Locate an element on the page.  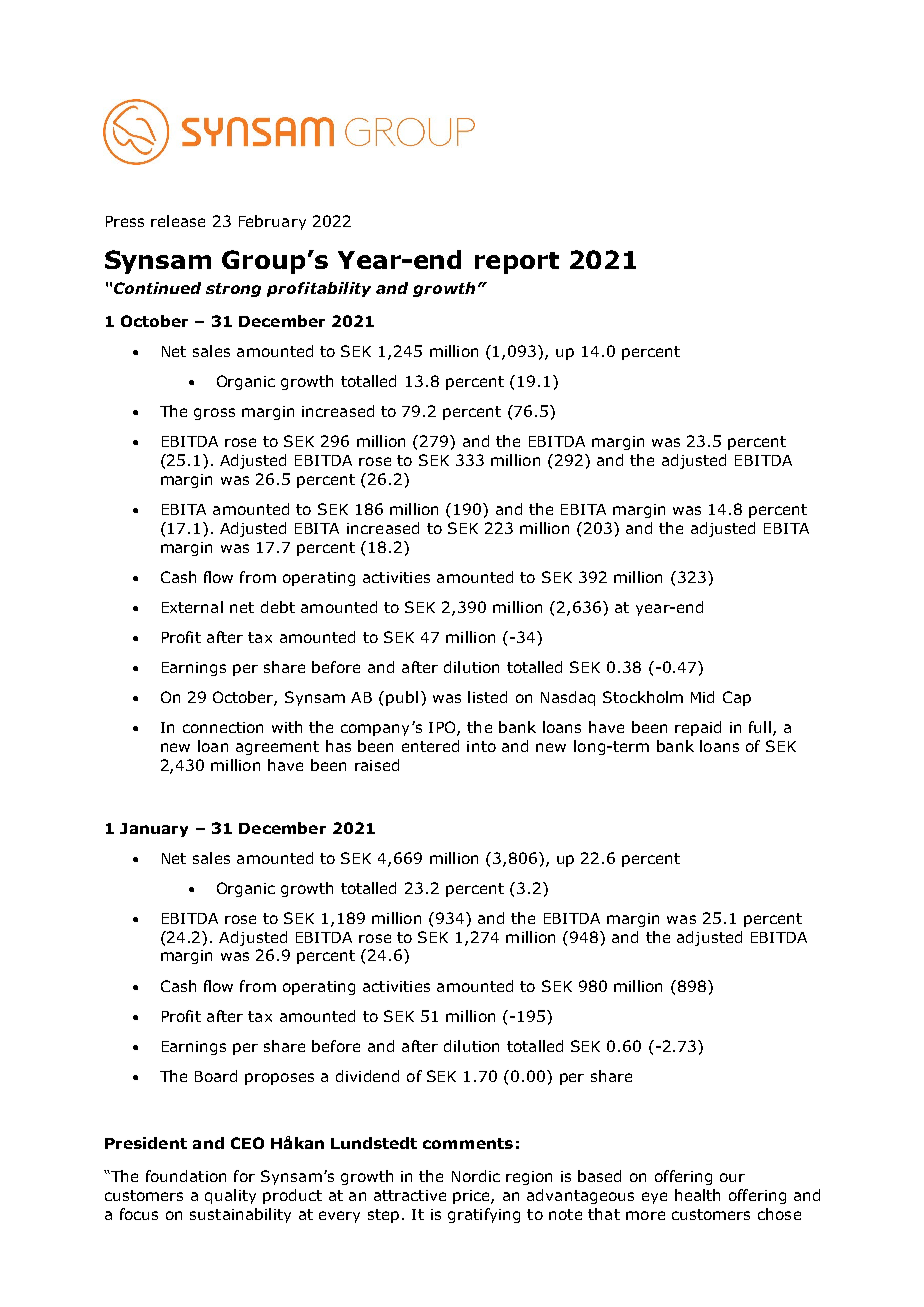
repaid is located at coordinates (698, 728).
